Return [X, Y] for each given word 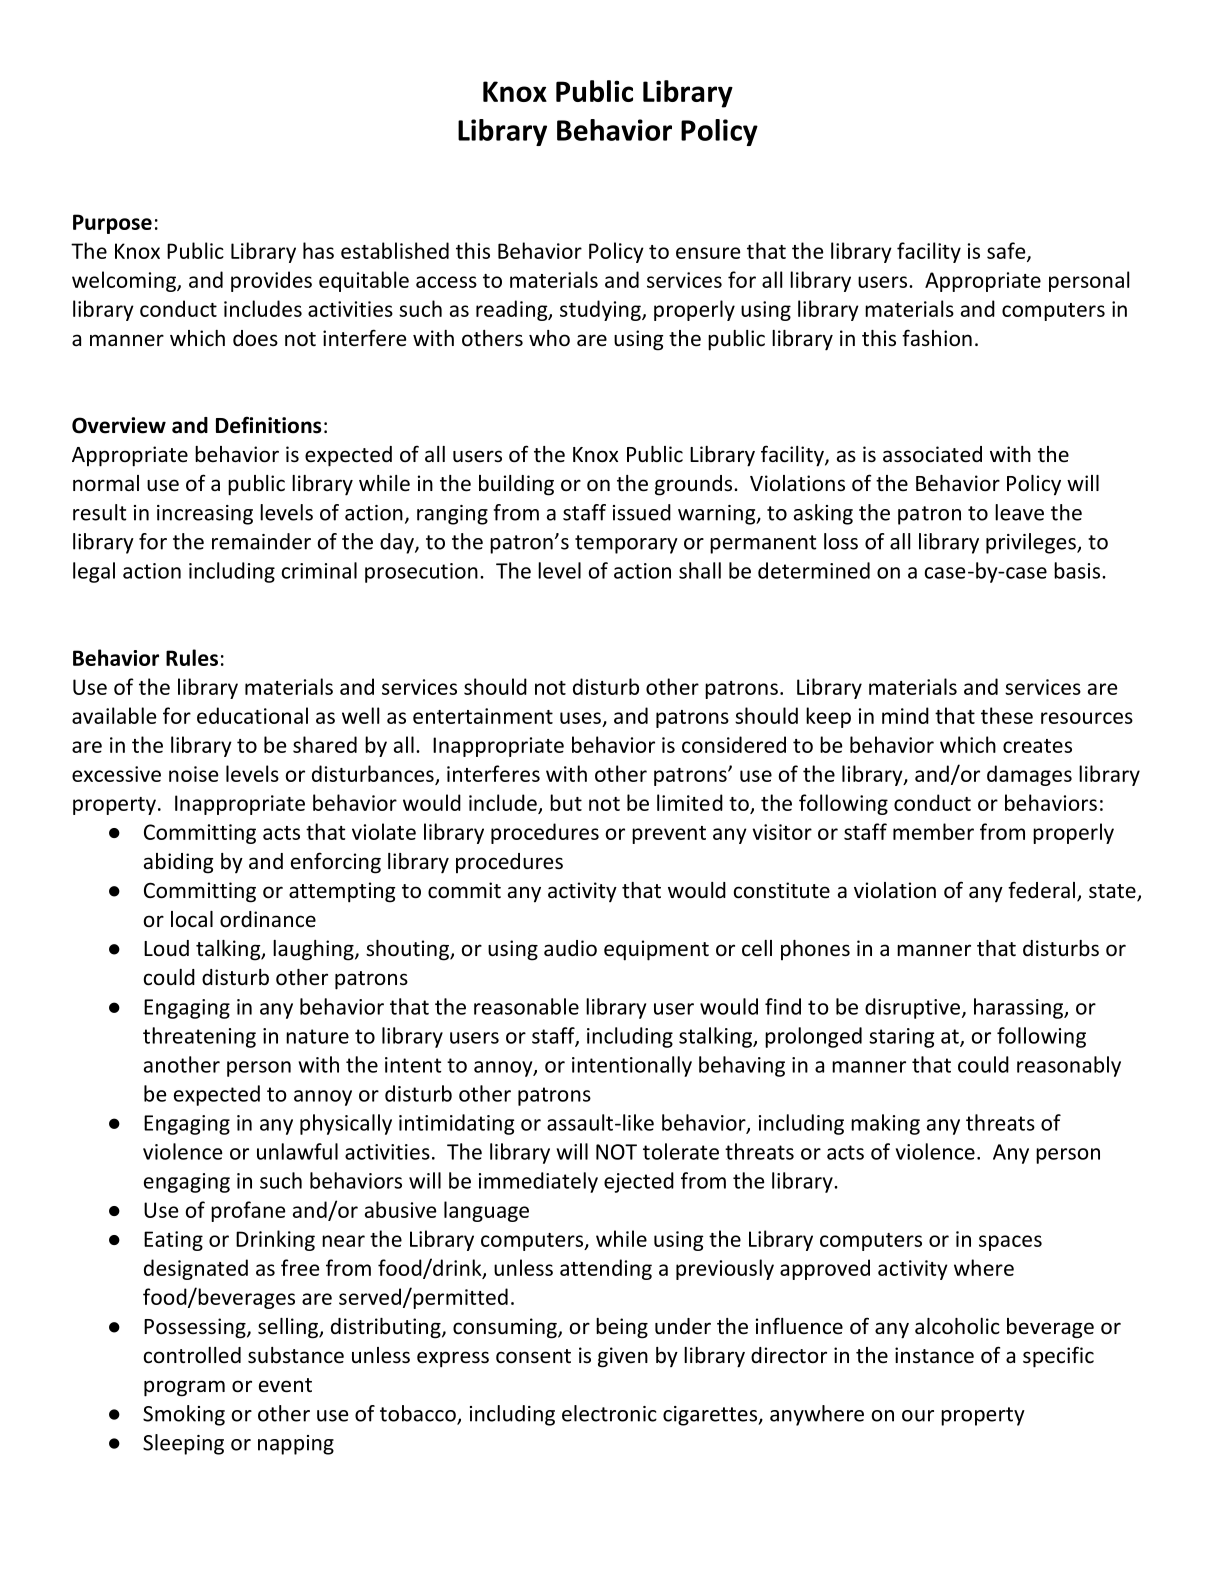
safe [1007, 251]
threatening [199, 1037]
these [1007, 715]
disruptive [914, 1008]
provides [271, 281]
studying [601, 310]
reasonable [526, 1006]
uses [580, 718]
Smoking [184, 1415]
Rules [192, 657]
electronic [609, 1413]
